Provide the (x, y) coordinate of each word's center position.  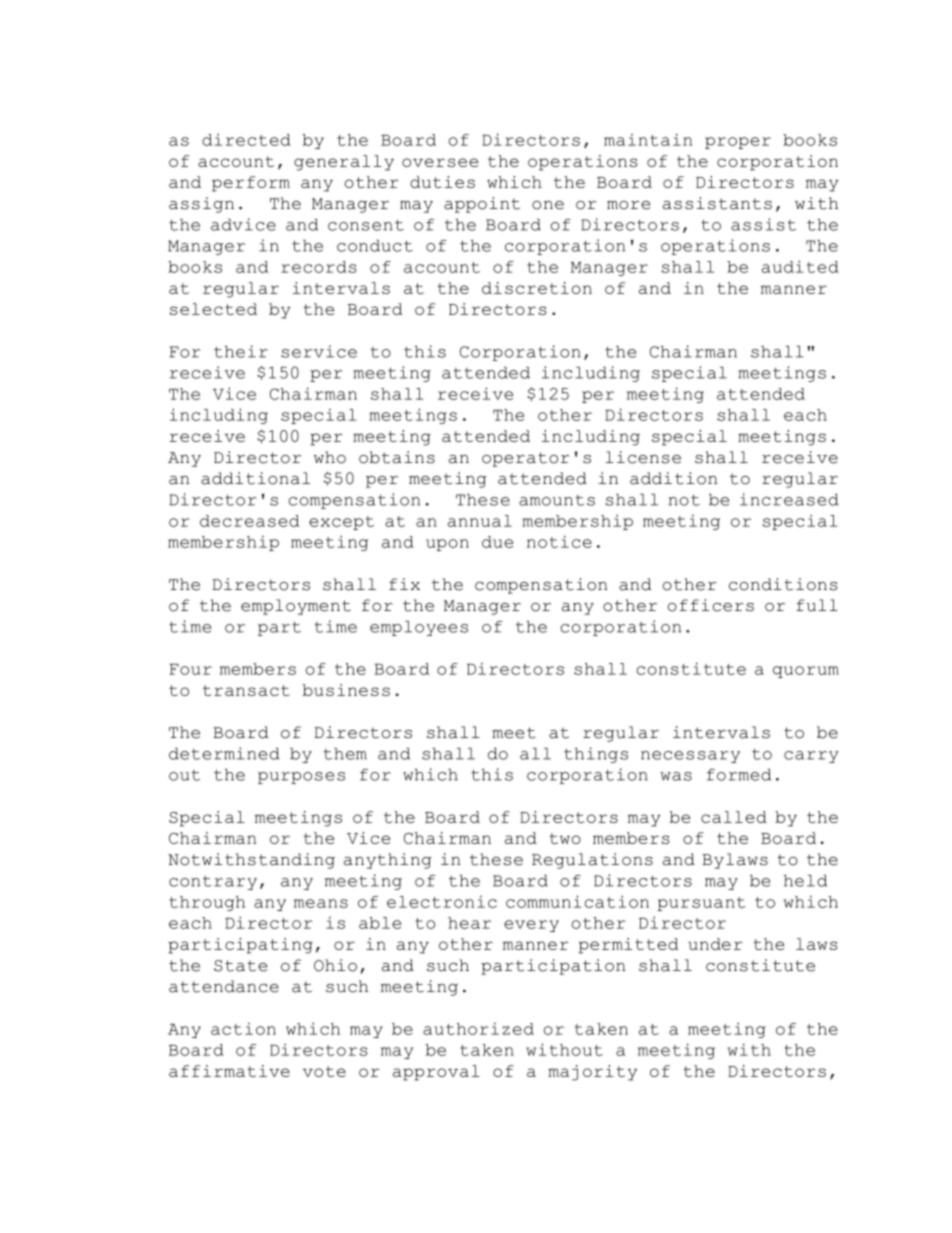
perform (251, 184)
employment (296, 607)
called (734, 817)
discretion (537, 288)
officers (711, 605)
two (565, 838)
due (497, 542)
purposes (301, 778)
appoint (482, 205)
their (241, 351)
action (243, 1028)
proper (738, 143)
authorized (478, 1028)
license (643, 457)
